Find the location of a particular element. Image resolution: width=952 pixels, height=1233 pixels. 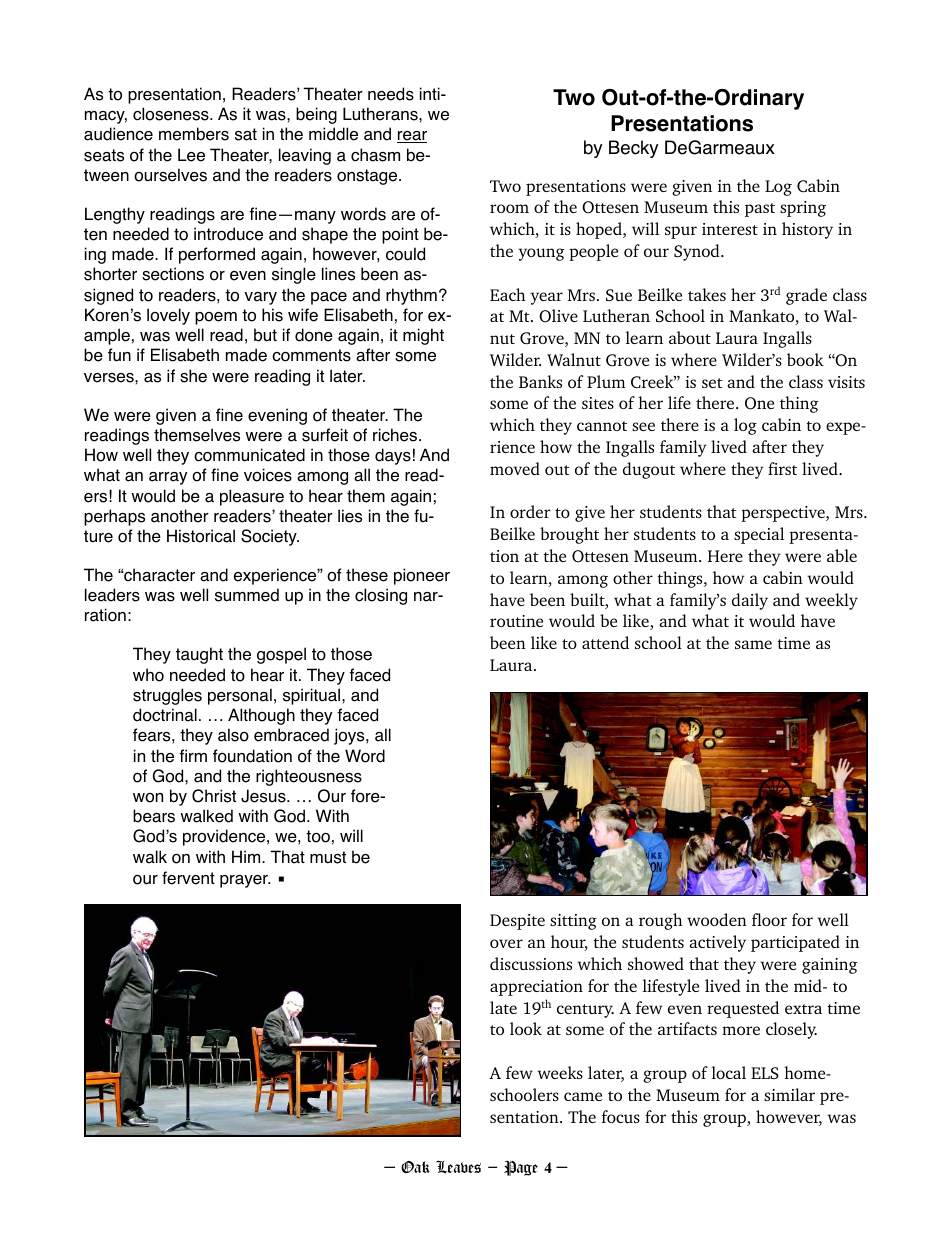

similar is located at coordinates (789, 1094).
